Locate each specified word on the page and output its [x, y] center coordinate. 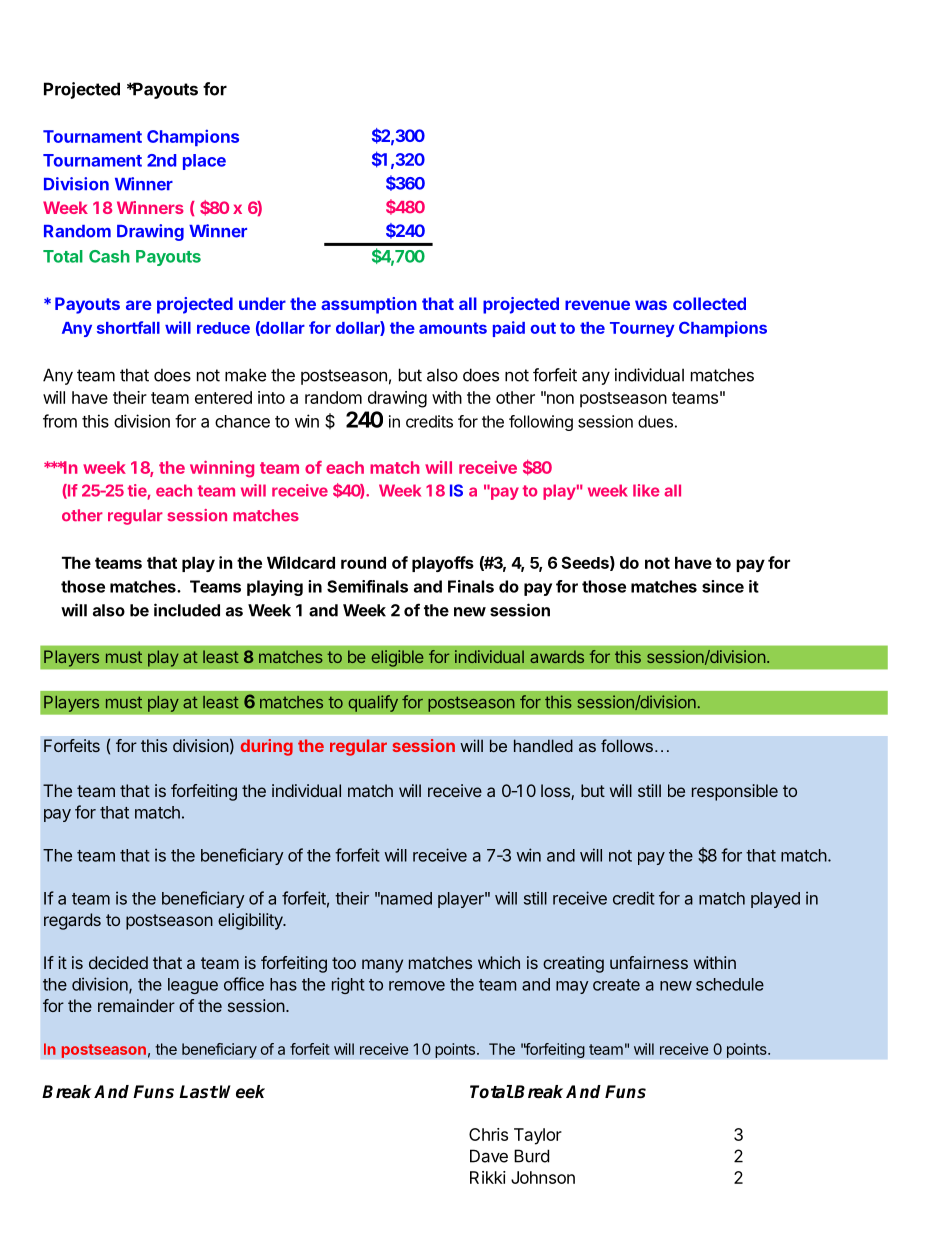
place [204, 162]
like [646, 490]
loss [556, 792]
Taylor [538, 1136]
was [651, 305]
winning [222, 469]
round [363, 562]
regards [72, 921]
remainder [136, 1005]
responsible [735, 792]
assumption [369, 305]
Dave [489, 1156]
